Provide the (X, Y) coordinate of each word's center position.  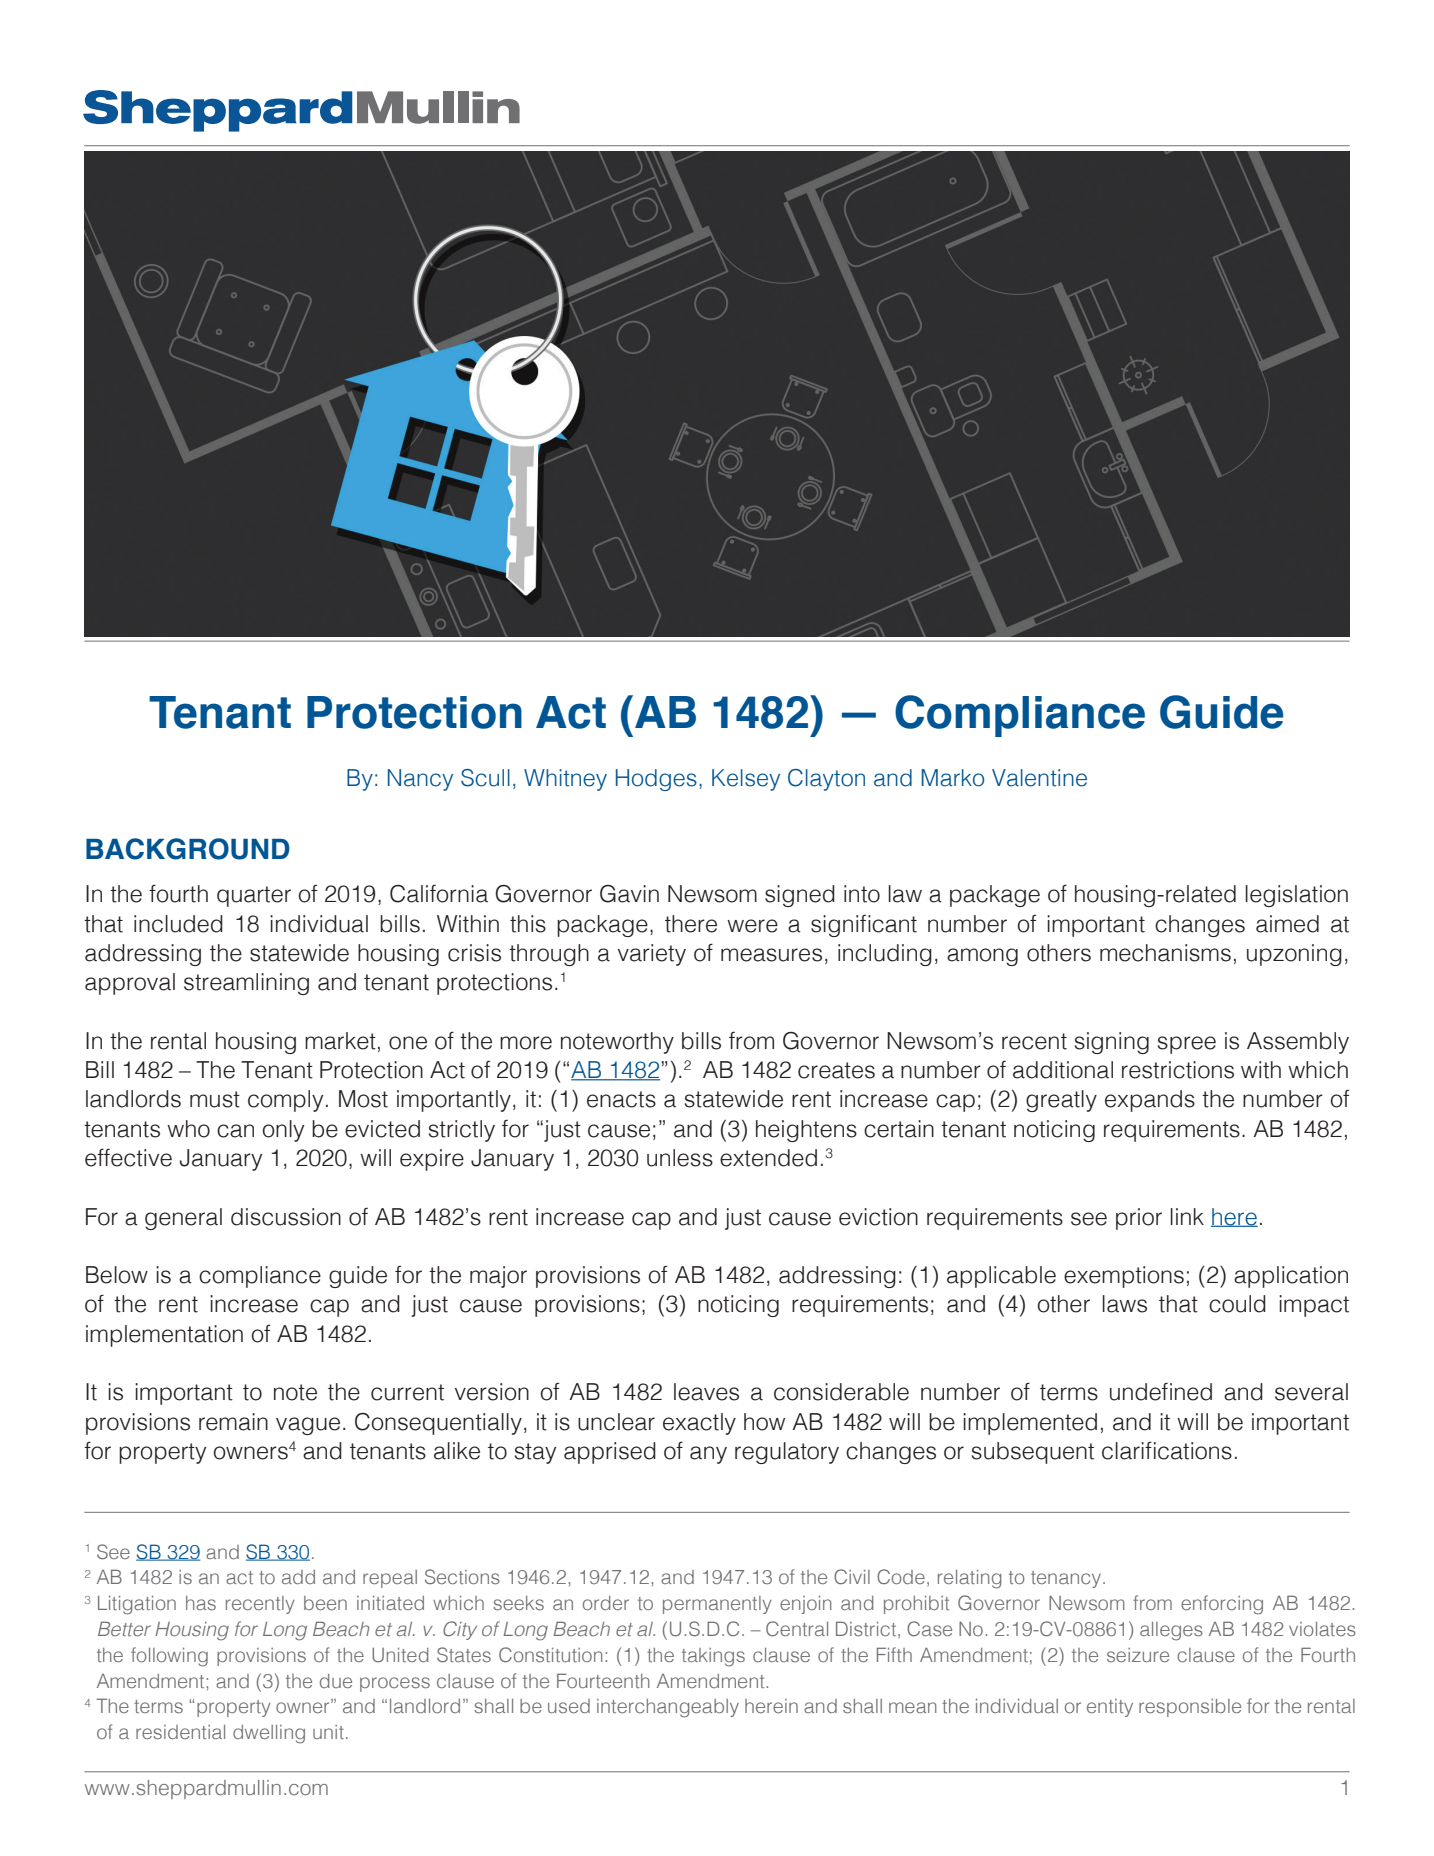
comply (285, 1101)
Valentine (1039, 778)
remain (233, 1422)
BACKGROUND (188, 849)
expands (1150, 1101)
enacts (621, 1099)
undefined (1161, 1391)
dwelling (269, 1734)
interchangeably (668, 1708)
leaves (706, 1392)
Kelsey (746, 780)
